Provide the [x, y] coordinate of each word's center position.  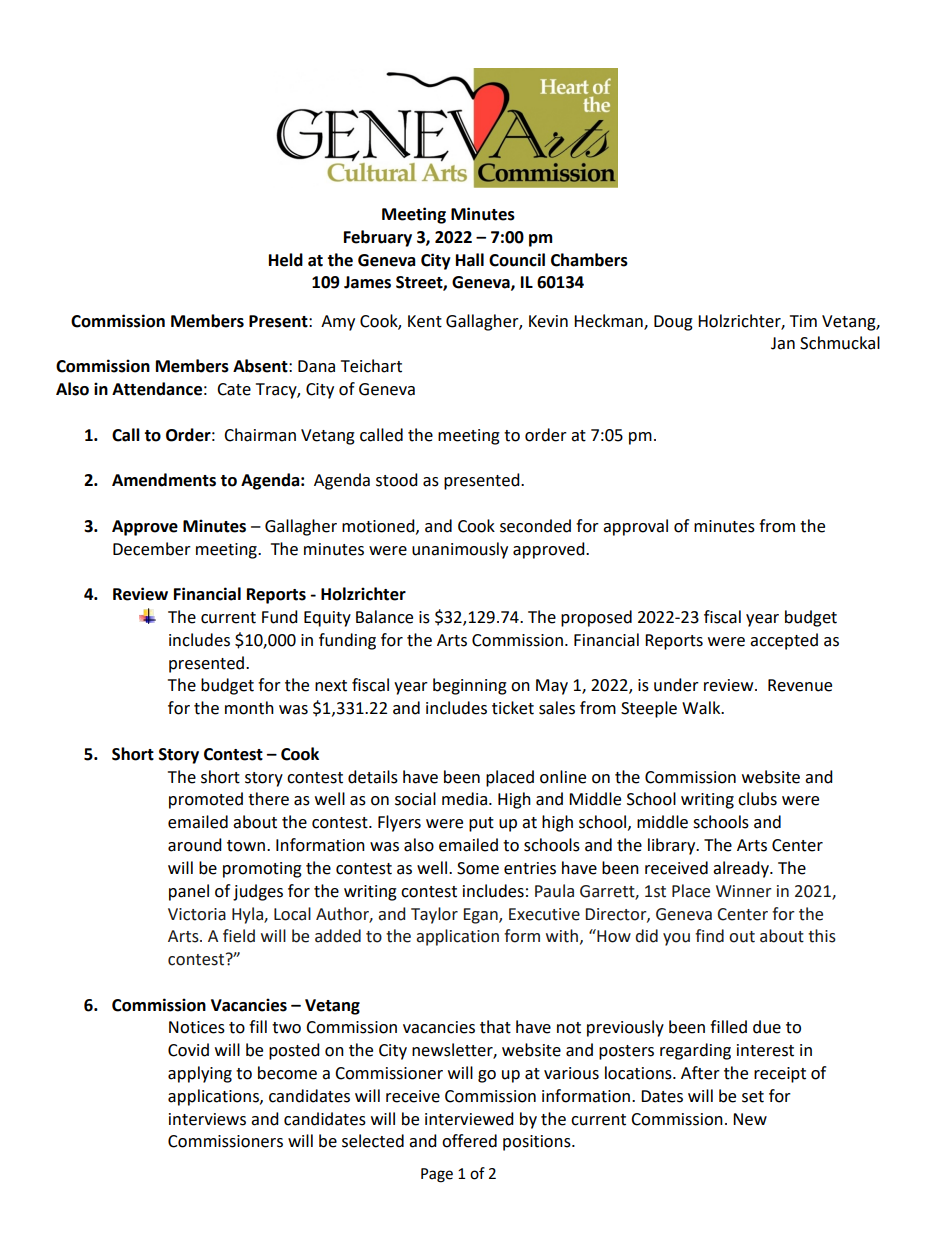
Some [478, 868]
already [742, 869]
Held [286, 260]
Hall [470, 260]
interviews [207, 1119]
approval [635, 527]
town [246, 846]
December [152, 549]
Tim [803, 321]
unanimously [460, 550]
